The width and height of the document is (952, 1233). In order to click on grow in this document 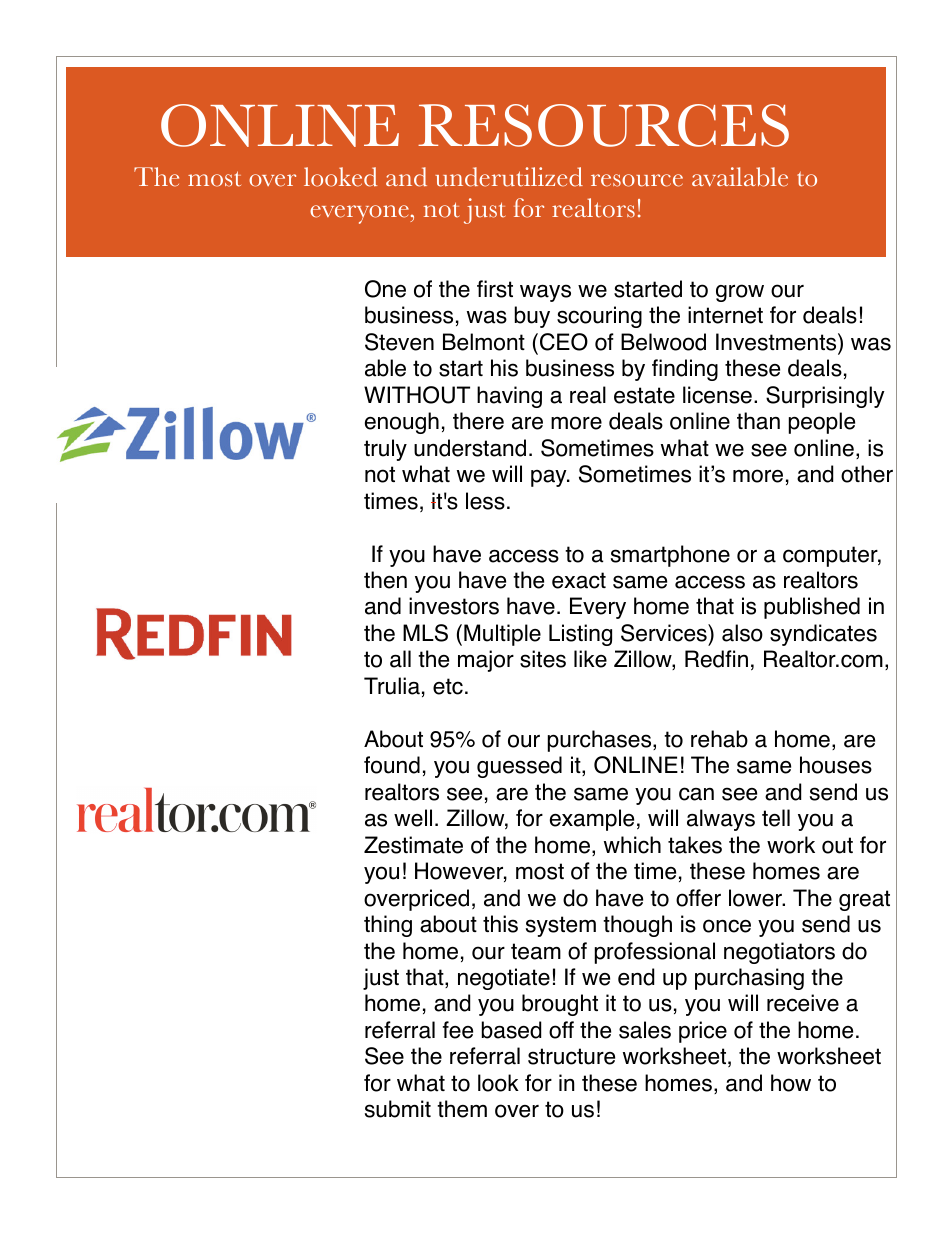, I will do `click(740, 293)`.
